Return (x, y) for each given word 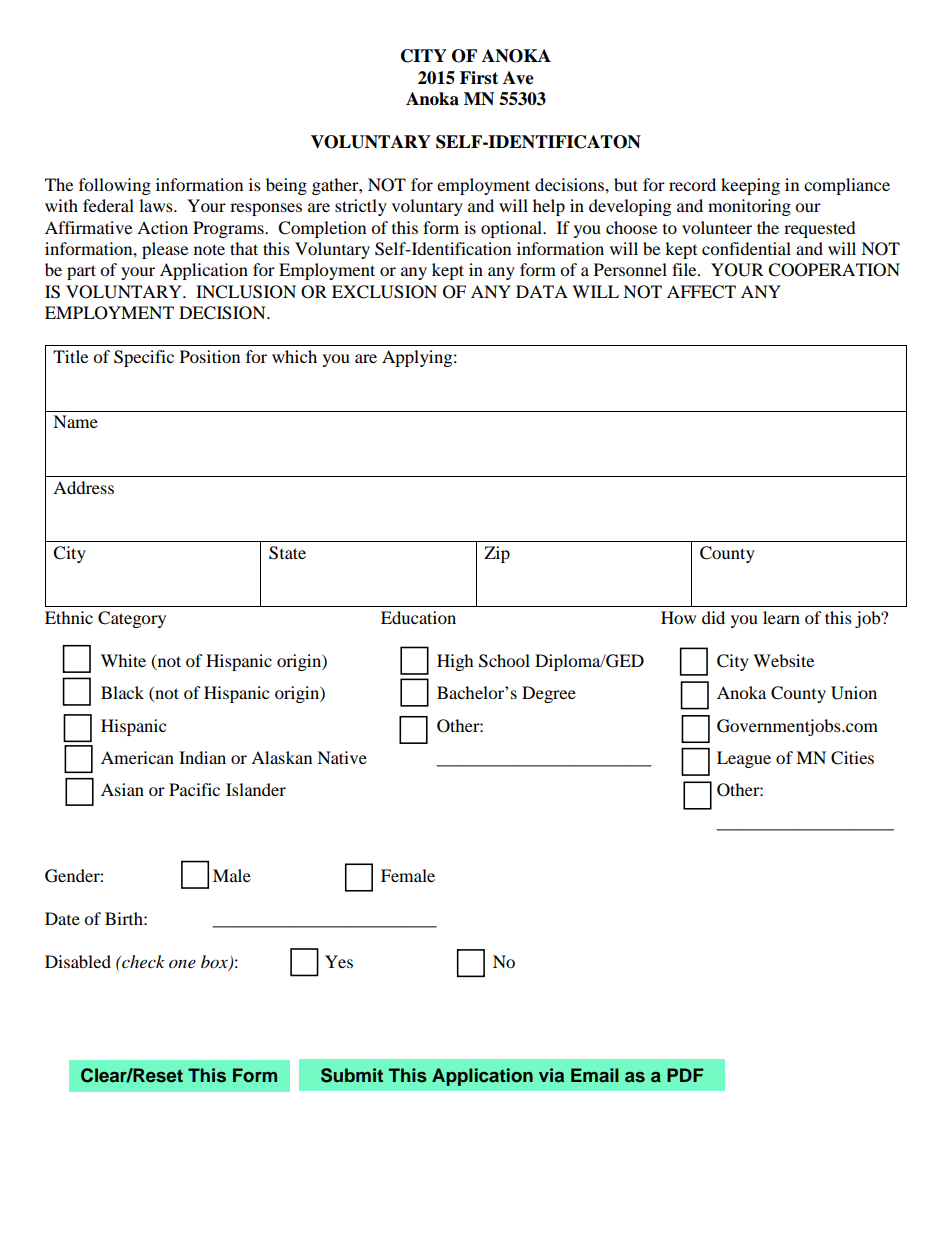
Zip (497, 554)
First (479, 78)
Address (83, 487)
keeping (750, 186)
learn (781, 617)
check (142, 961)
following (115, 186)
